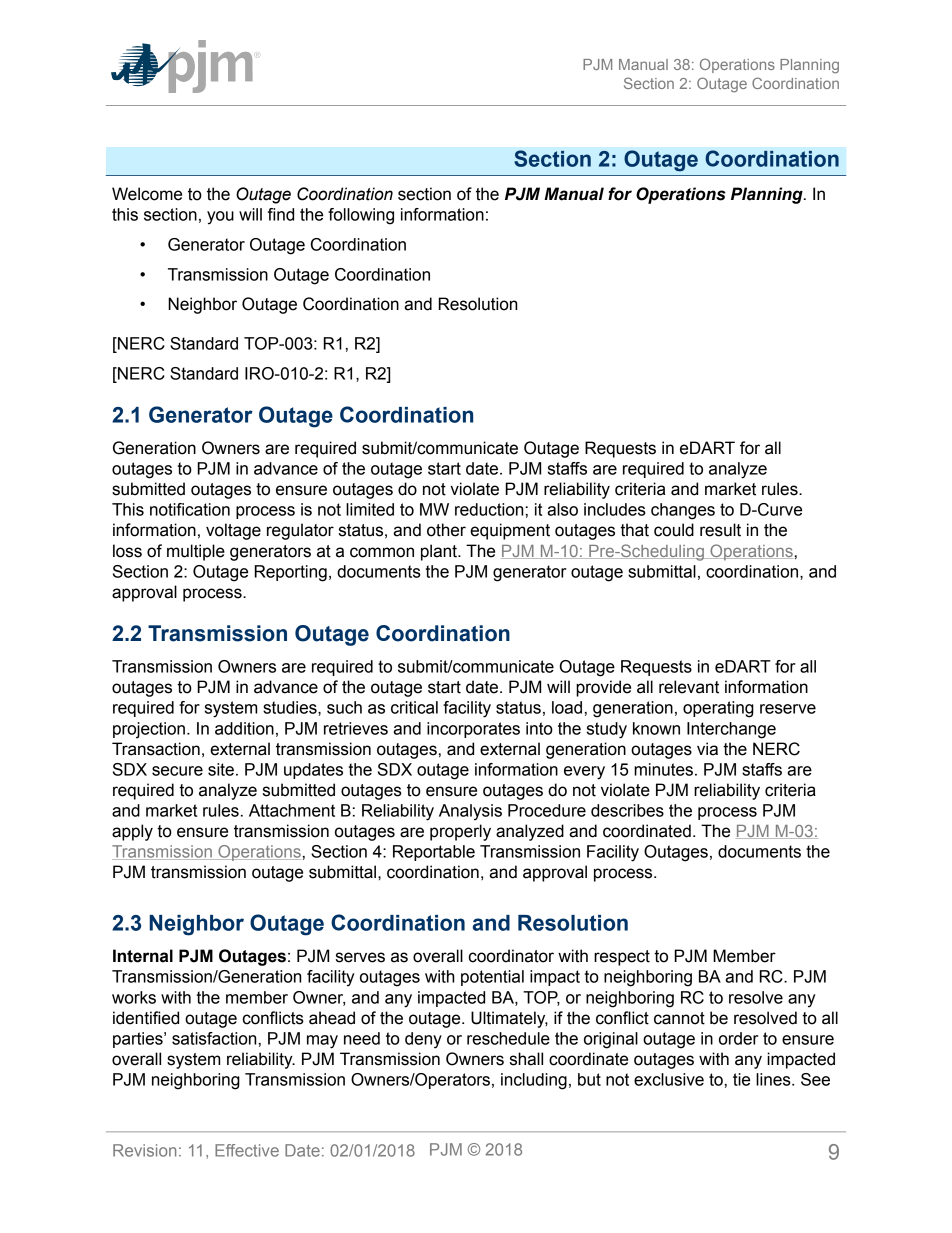  What do you see at coordinates (774, 1079) in the page?
I see `lines` at bounding box center [774, 1079].
